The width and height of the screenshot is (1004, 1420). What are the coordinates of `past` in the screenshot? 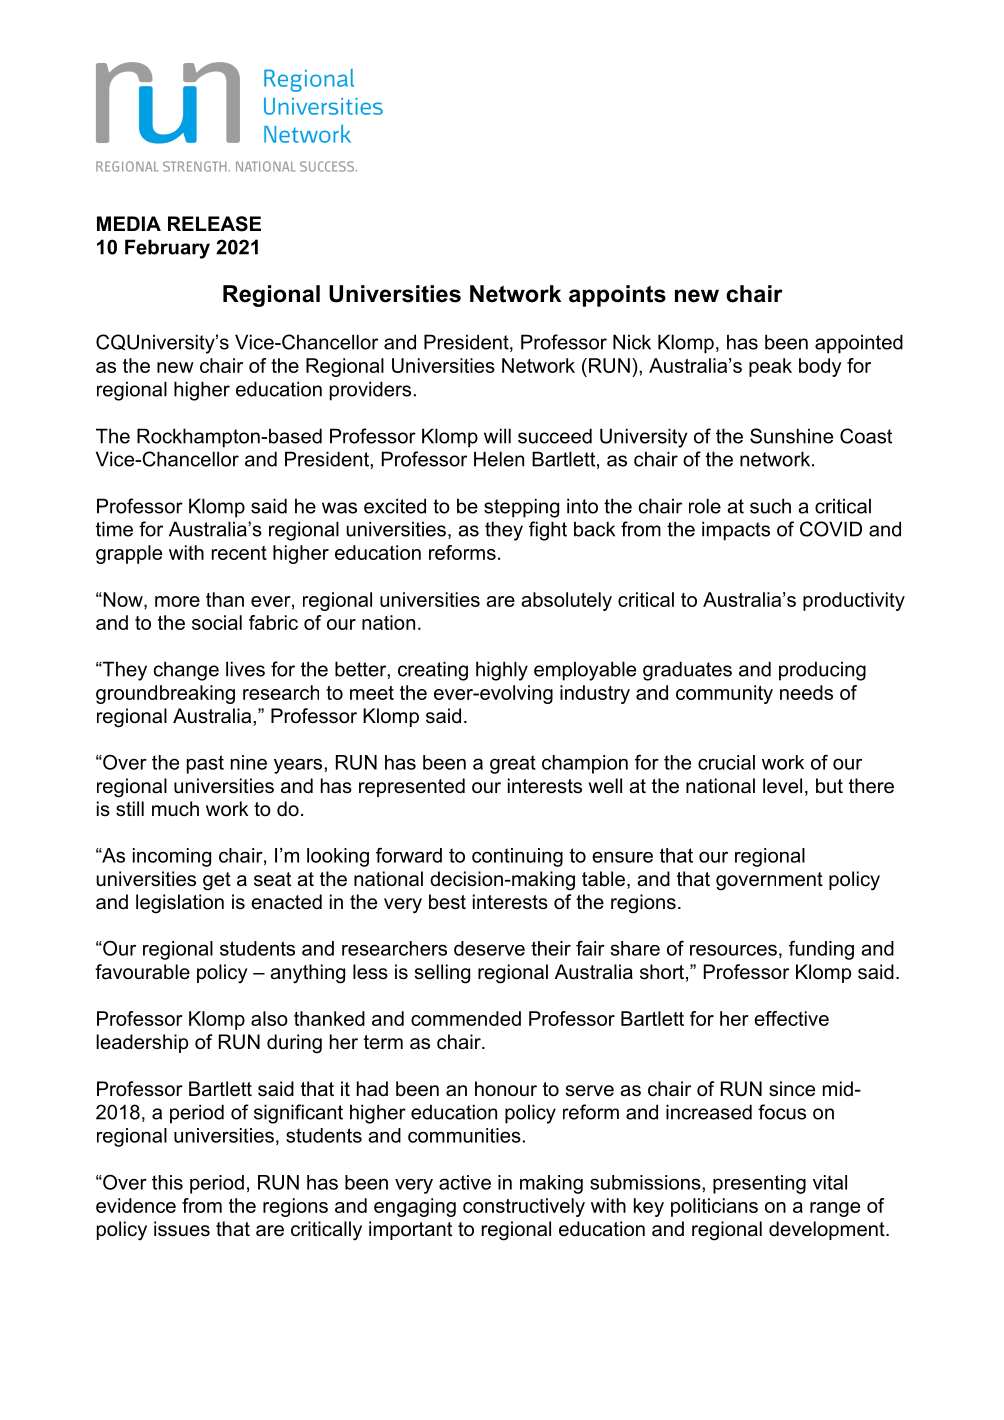 It's located at (205, 764).
